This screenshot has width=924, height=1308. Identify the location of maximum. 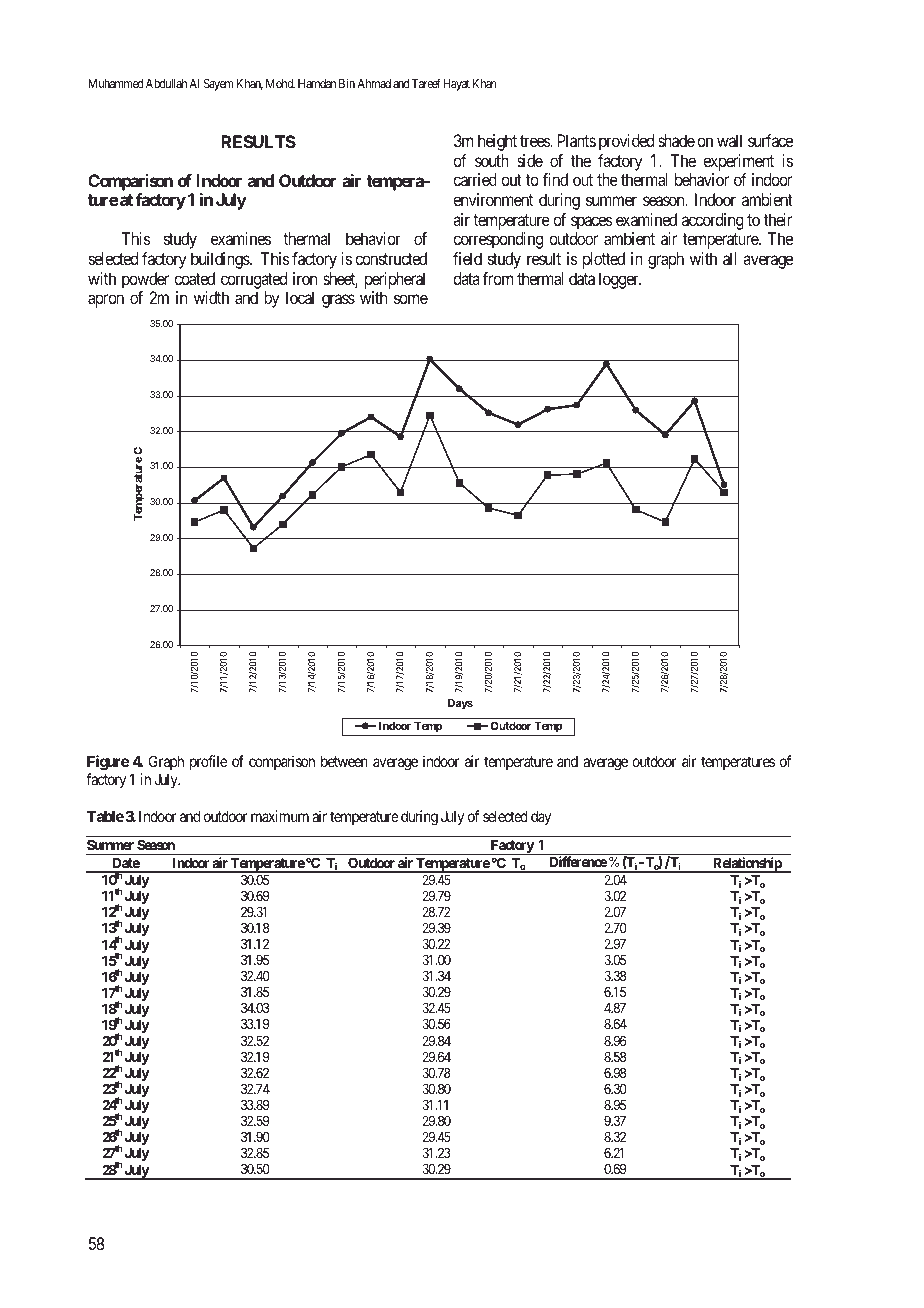
(280, 816).
